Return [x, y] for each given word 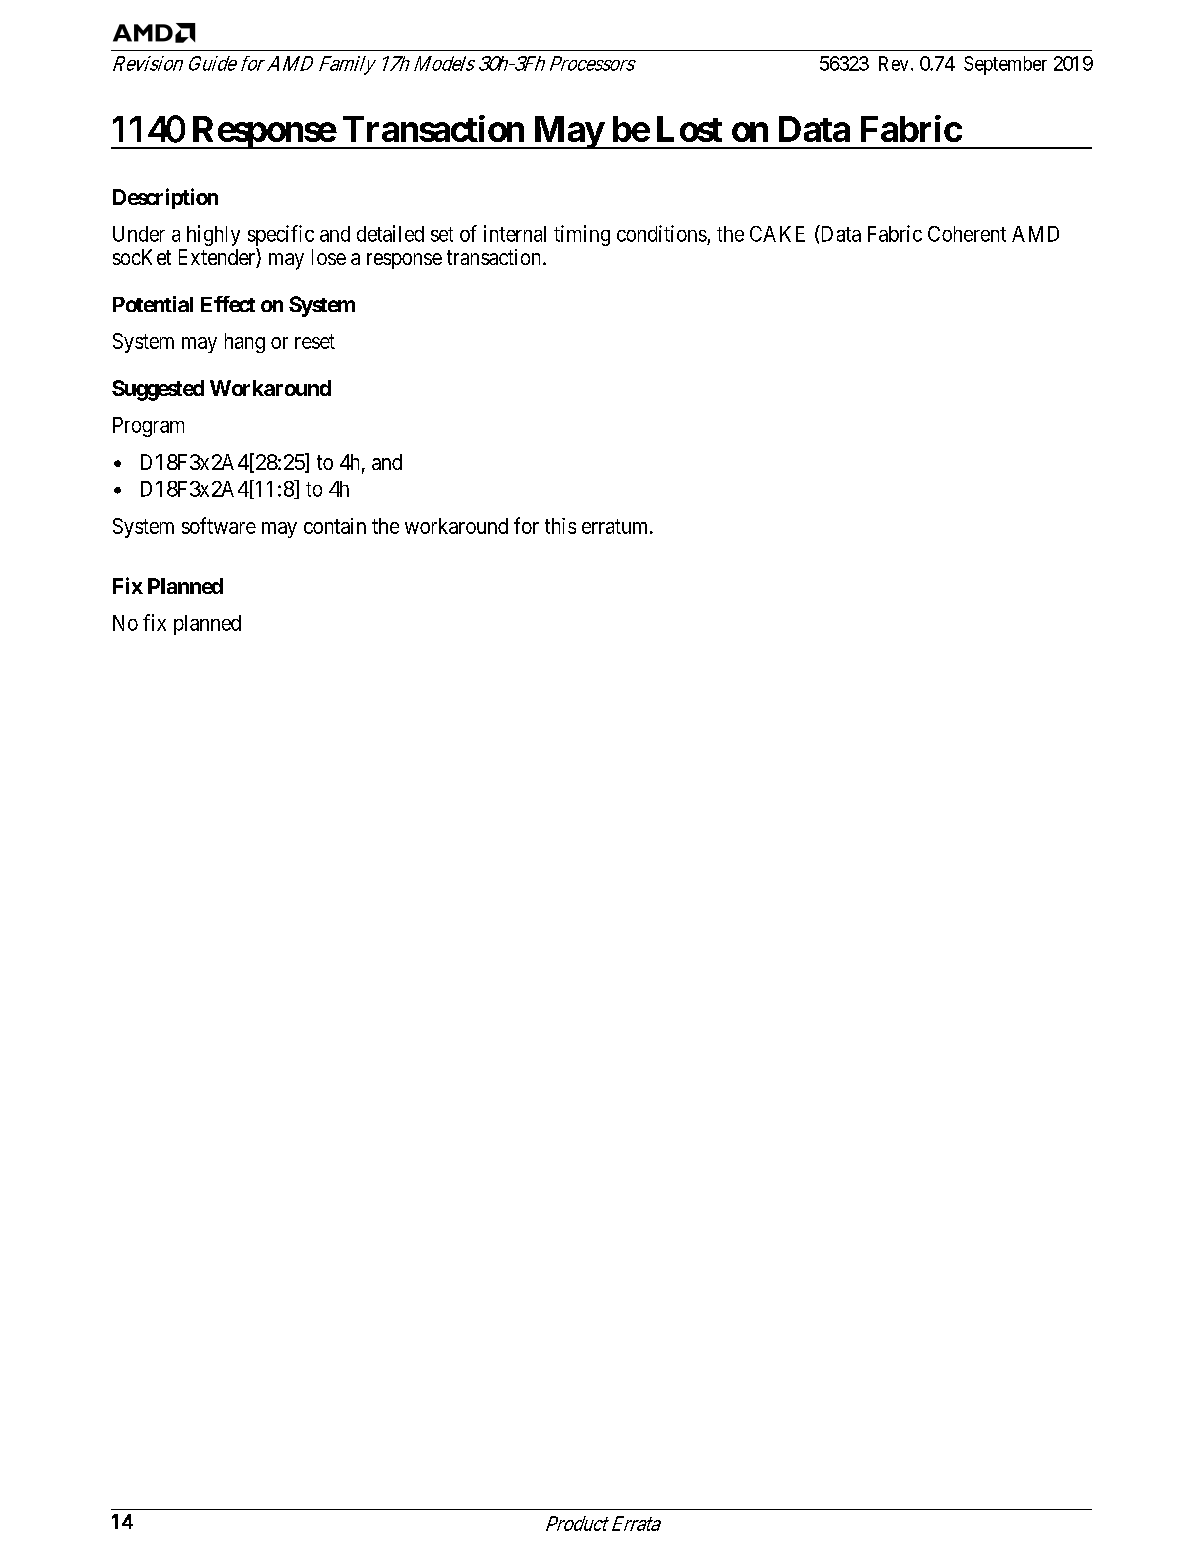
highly [213, 235]
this [560, 526]
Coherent [967, 234]
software [219, 525]
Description [165, 198]
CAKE [777, 234]
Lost [689, 129]
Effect [228, 304]
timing [582, 235]
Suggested [158, 390]
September [1005, 65]
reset [315, 341]
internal [515, 233]
